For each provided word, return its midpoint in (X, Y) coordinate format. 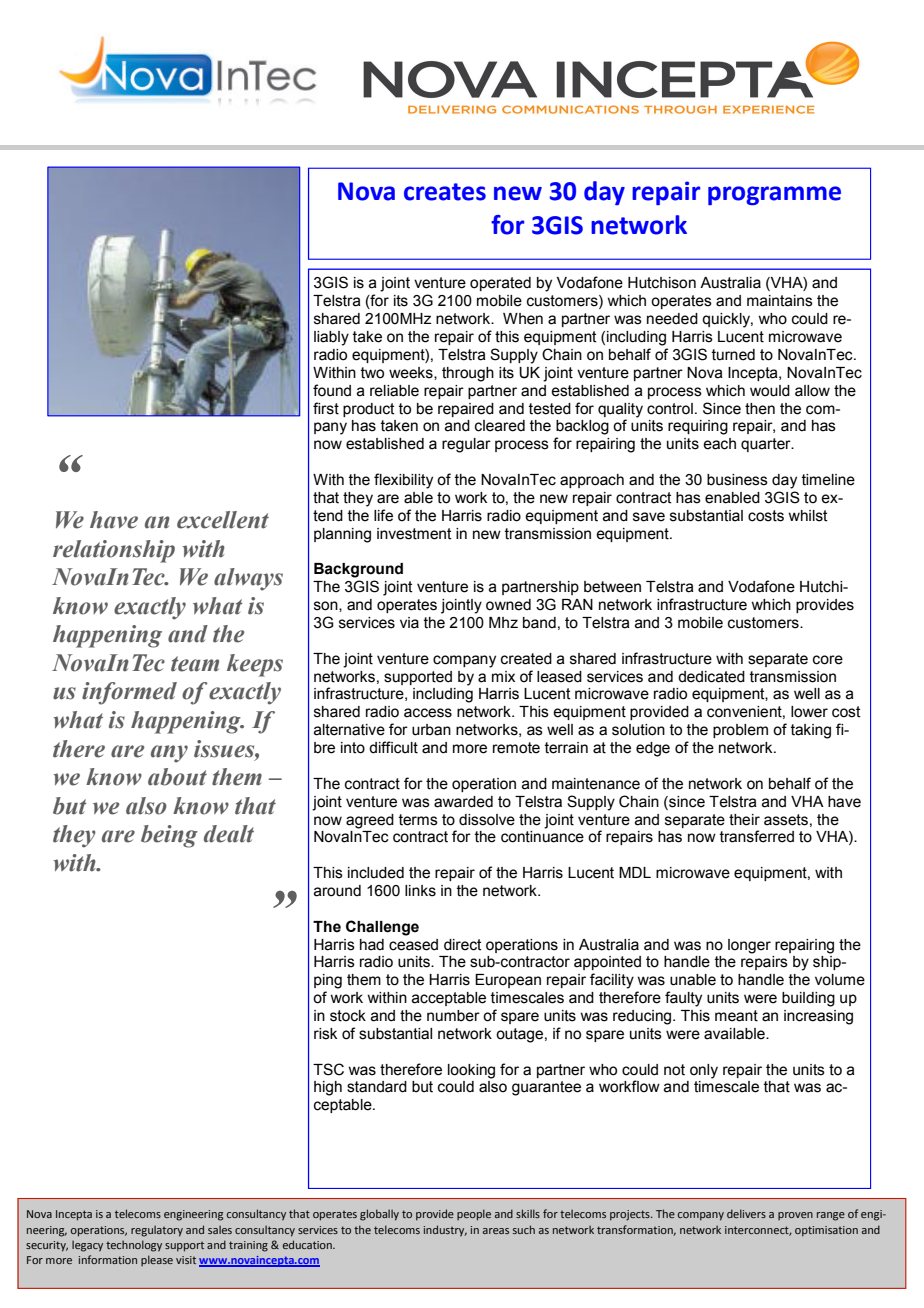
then (760, 409)
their (744, 820)
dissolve (487, 820)
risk (325, 1034)
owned (508, 605)
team (195, 664)
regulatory (157, 1231)
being (169, 836)
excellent (223, 520)
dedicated (711, 677)
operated (500, 284)
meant (736, 1016)
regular (466, 445)
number (453, 1016)
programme (774, 195)
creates (445, 192)
